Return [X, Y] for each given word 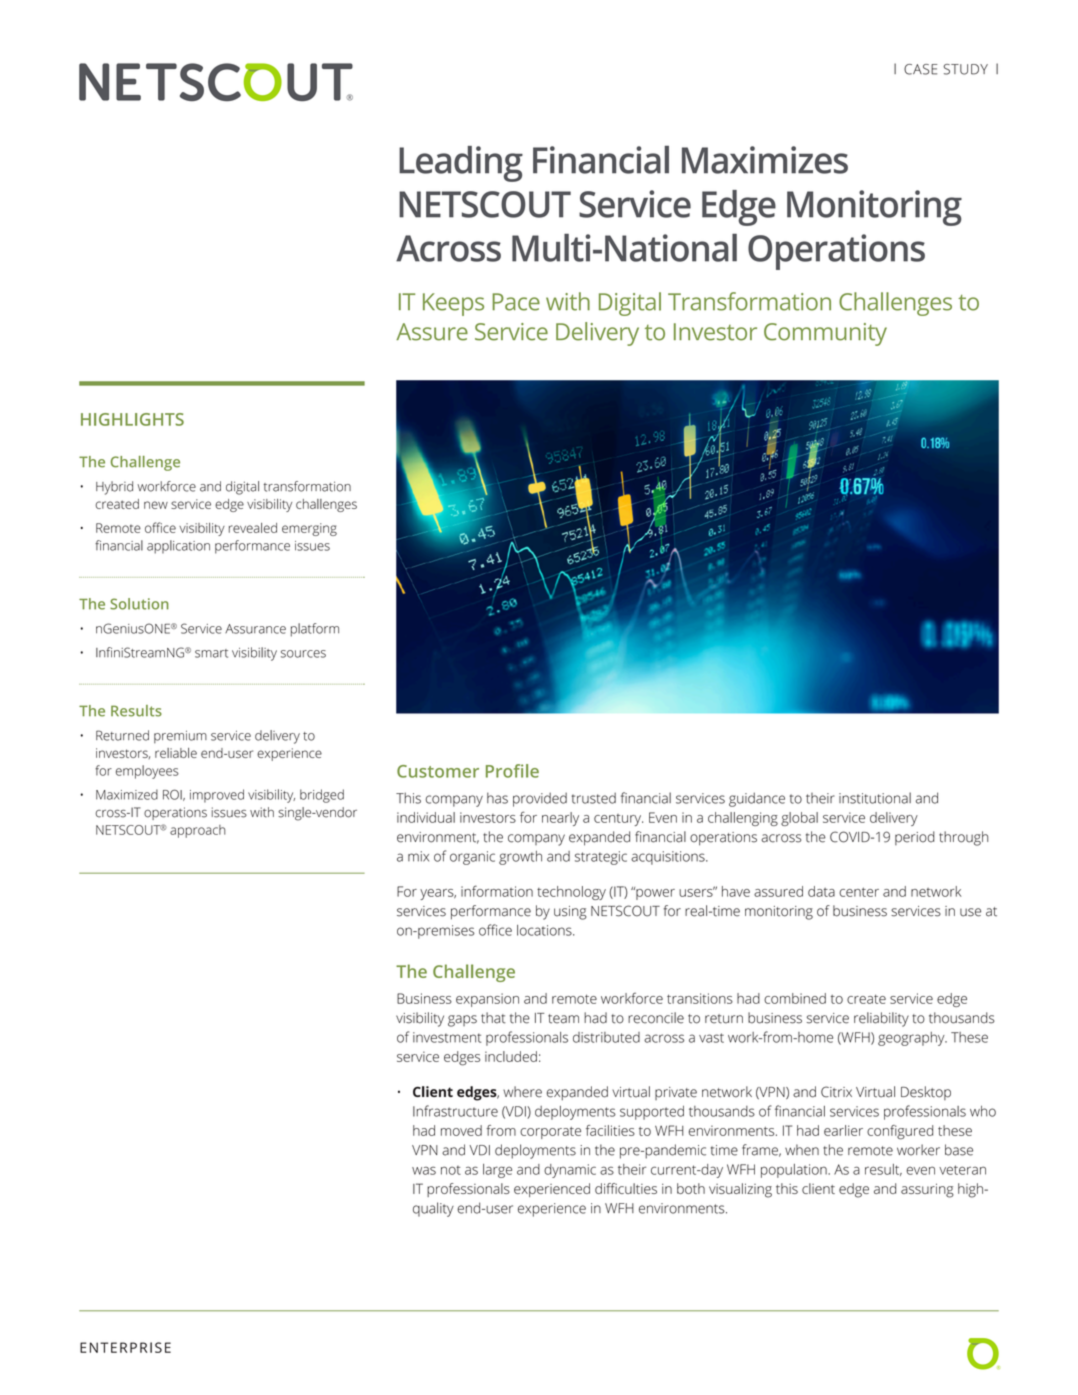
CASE [920, 69]
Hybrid [114, 488]
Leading [461, 164]
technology [571, 893]
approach [198, 831]
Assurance [255, 629]
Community [825, 334]
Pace [516, 302]
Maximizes [765, 160]
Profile [512, 771]
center [859, 892]
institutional [875, 798]
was [424, 1170]
